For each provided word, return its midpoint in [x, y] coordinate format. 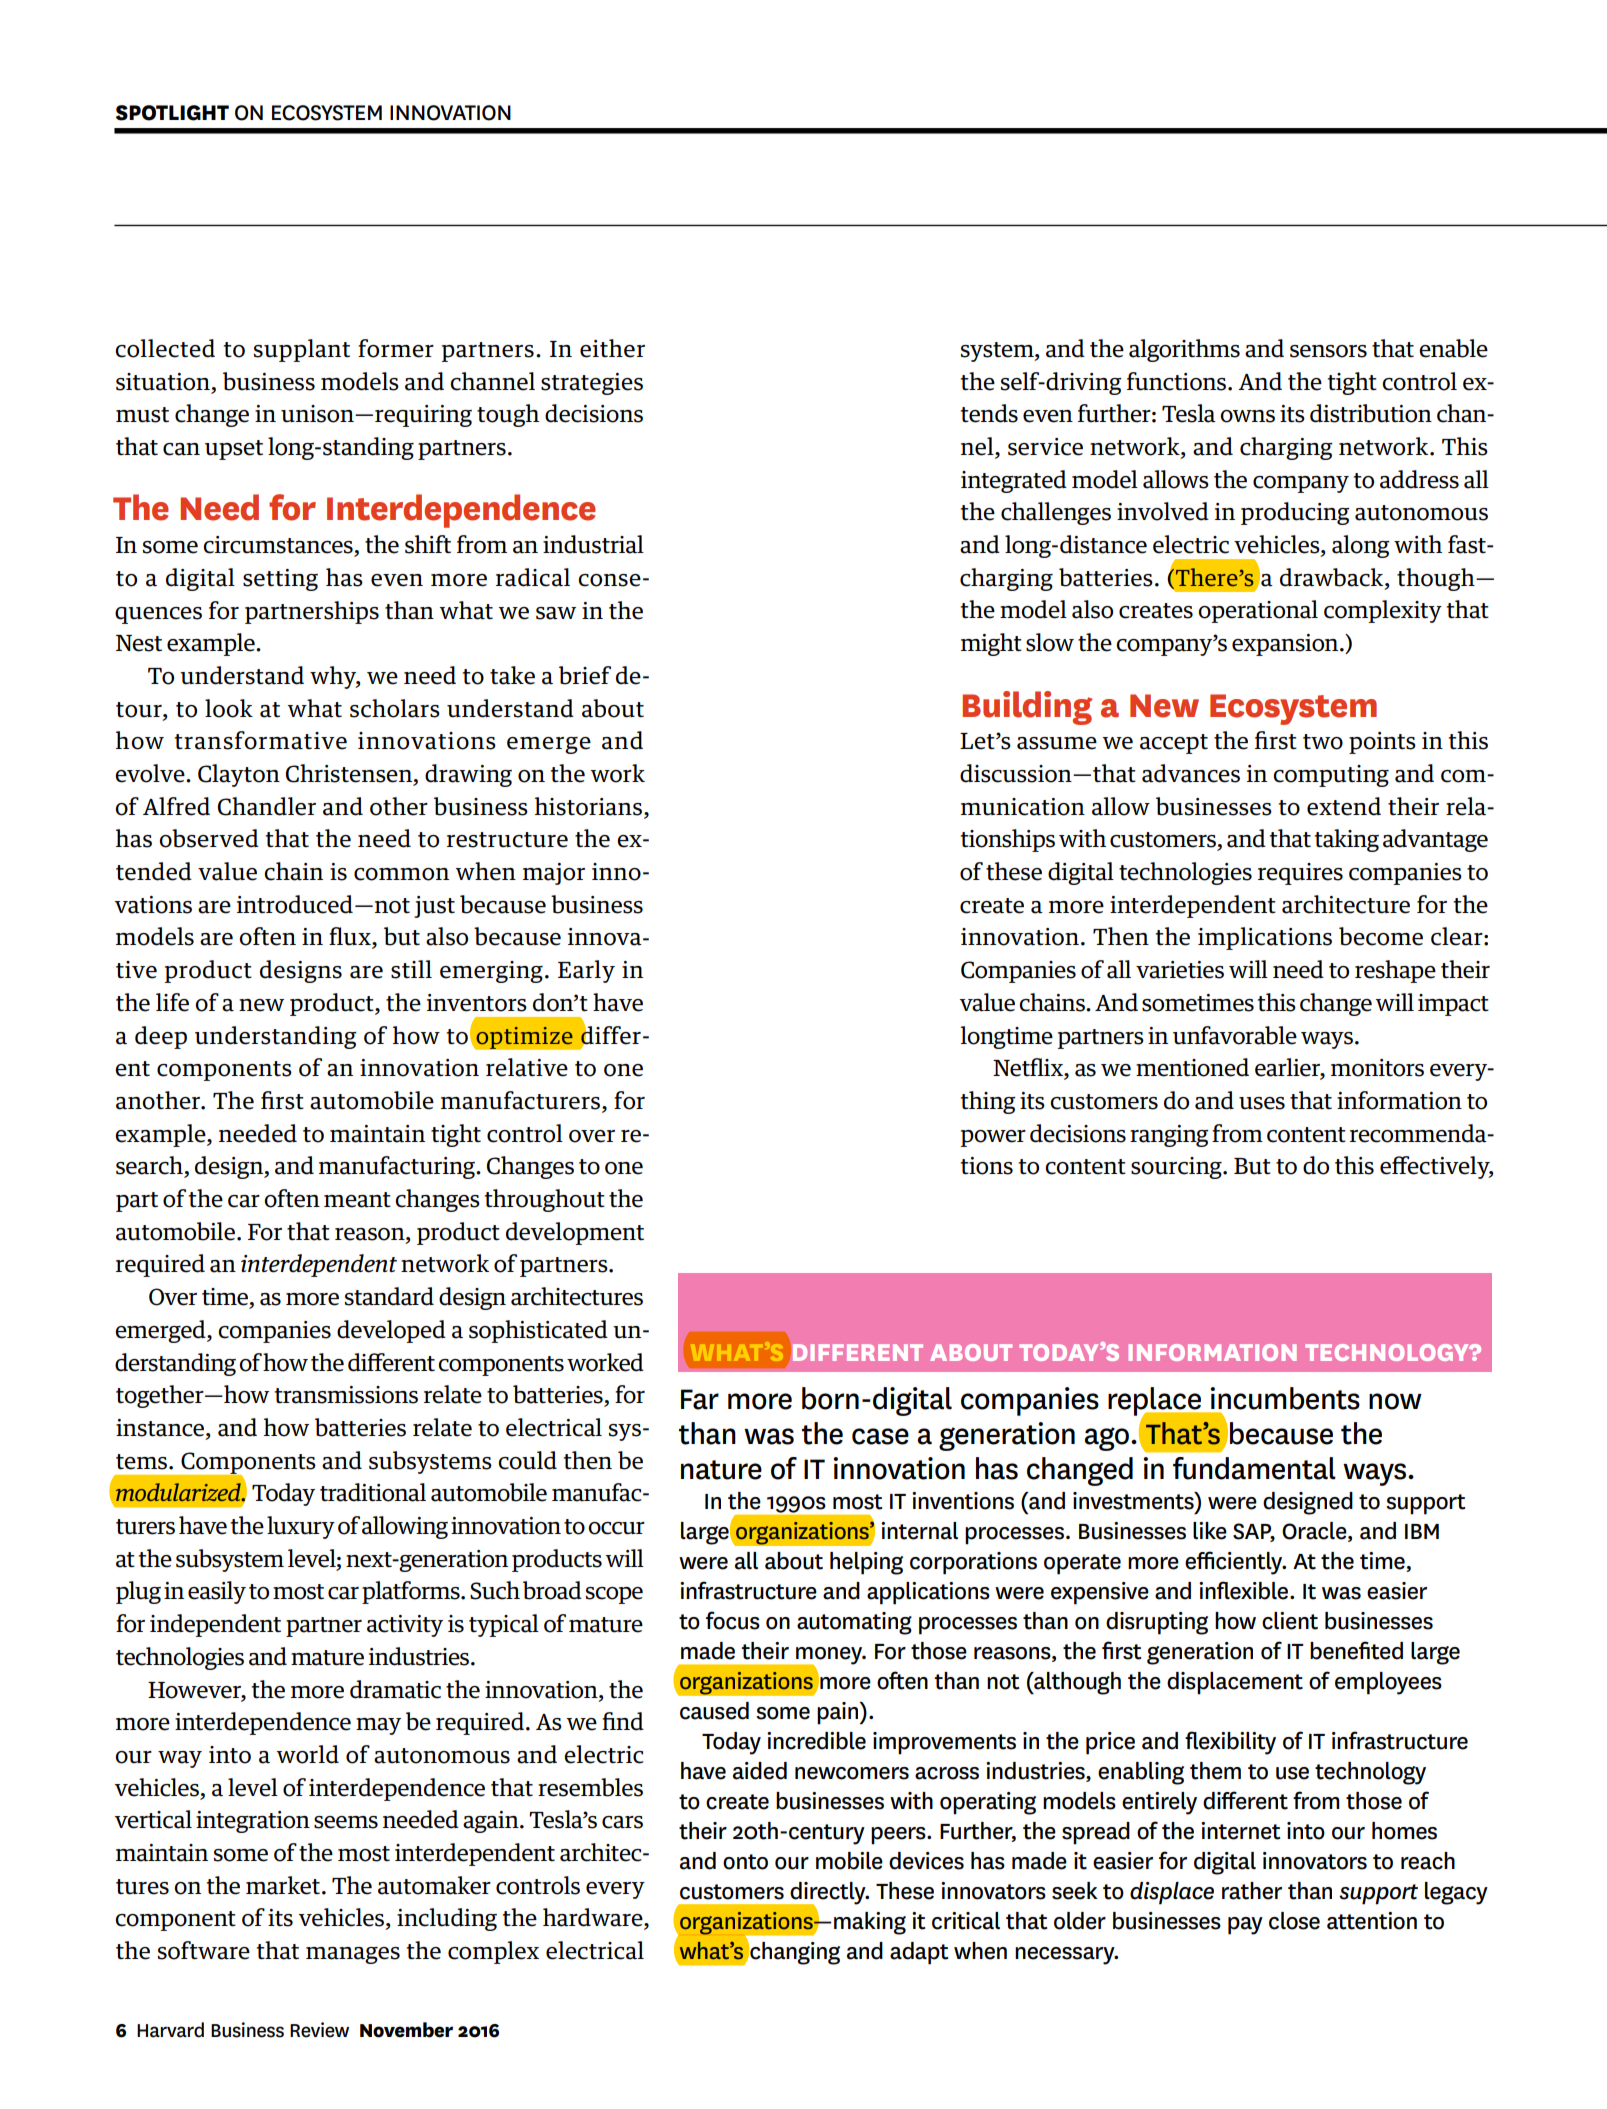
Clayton [239, 775]
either [612, 348]
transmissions [346, 1395]
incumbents [1285, 1398]
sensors [1328, 351]
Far [700, 1399]
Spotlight [172, 113]
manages [353, 1955]
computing [1331, 776]
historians [588, 806]
